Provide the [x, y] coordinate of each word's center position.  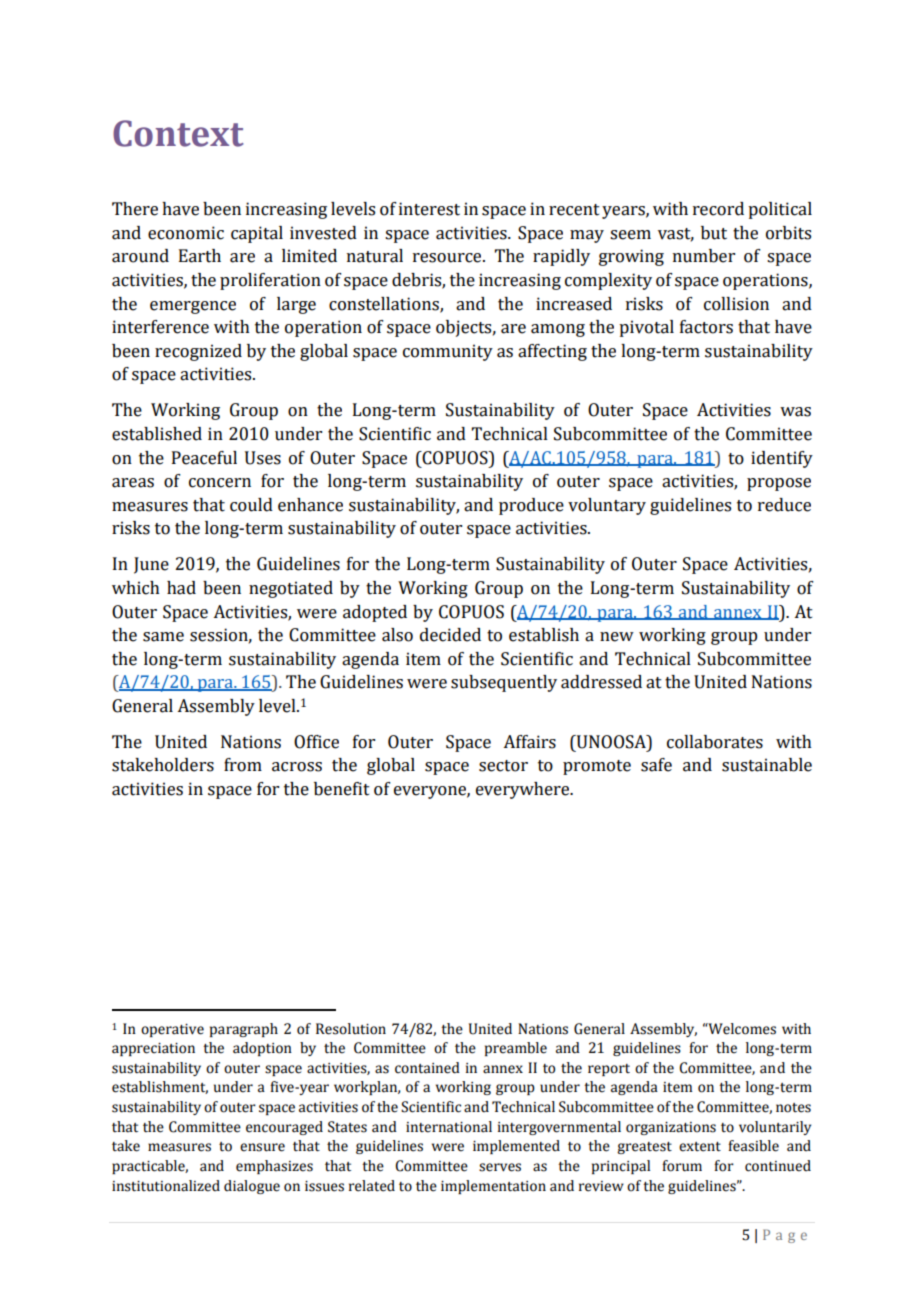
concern [220, 483]
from [243, 765]
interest [429, 209]
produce [531, 506]
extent [700, 1147]
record [718, 209]
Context [178, 133]
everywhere [524, 790]
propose [779, 484]
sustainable [767, 765]
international [449, 1127]
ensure [262, 1147]
